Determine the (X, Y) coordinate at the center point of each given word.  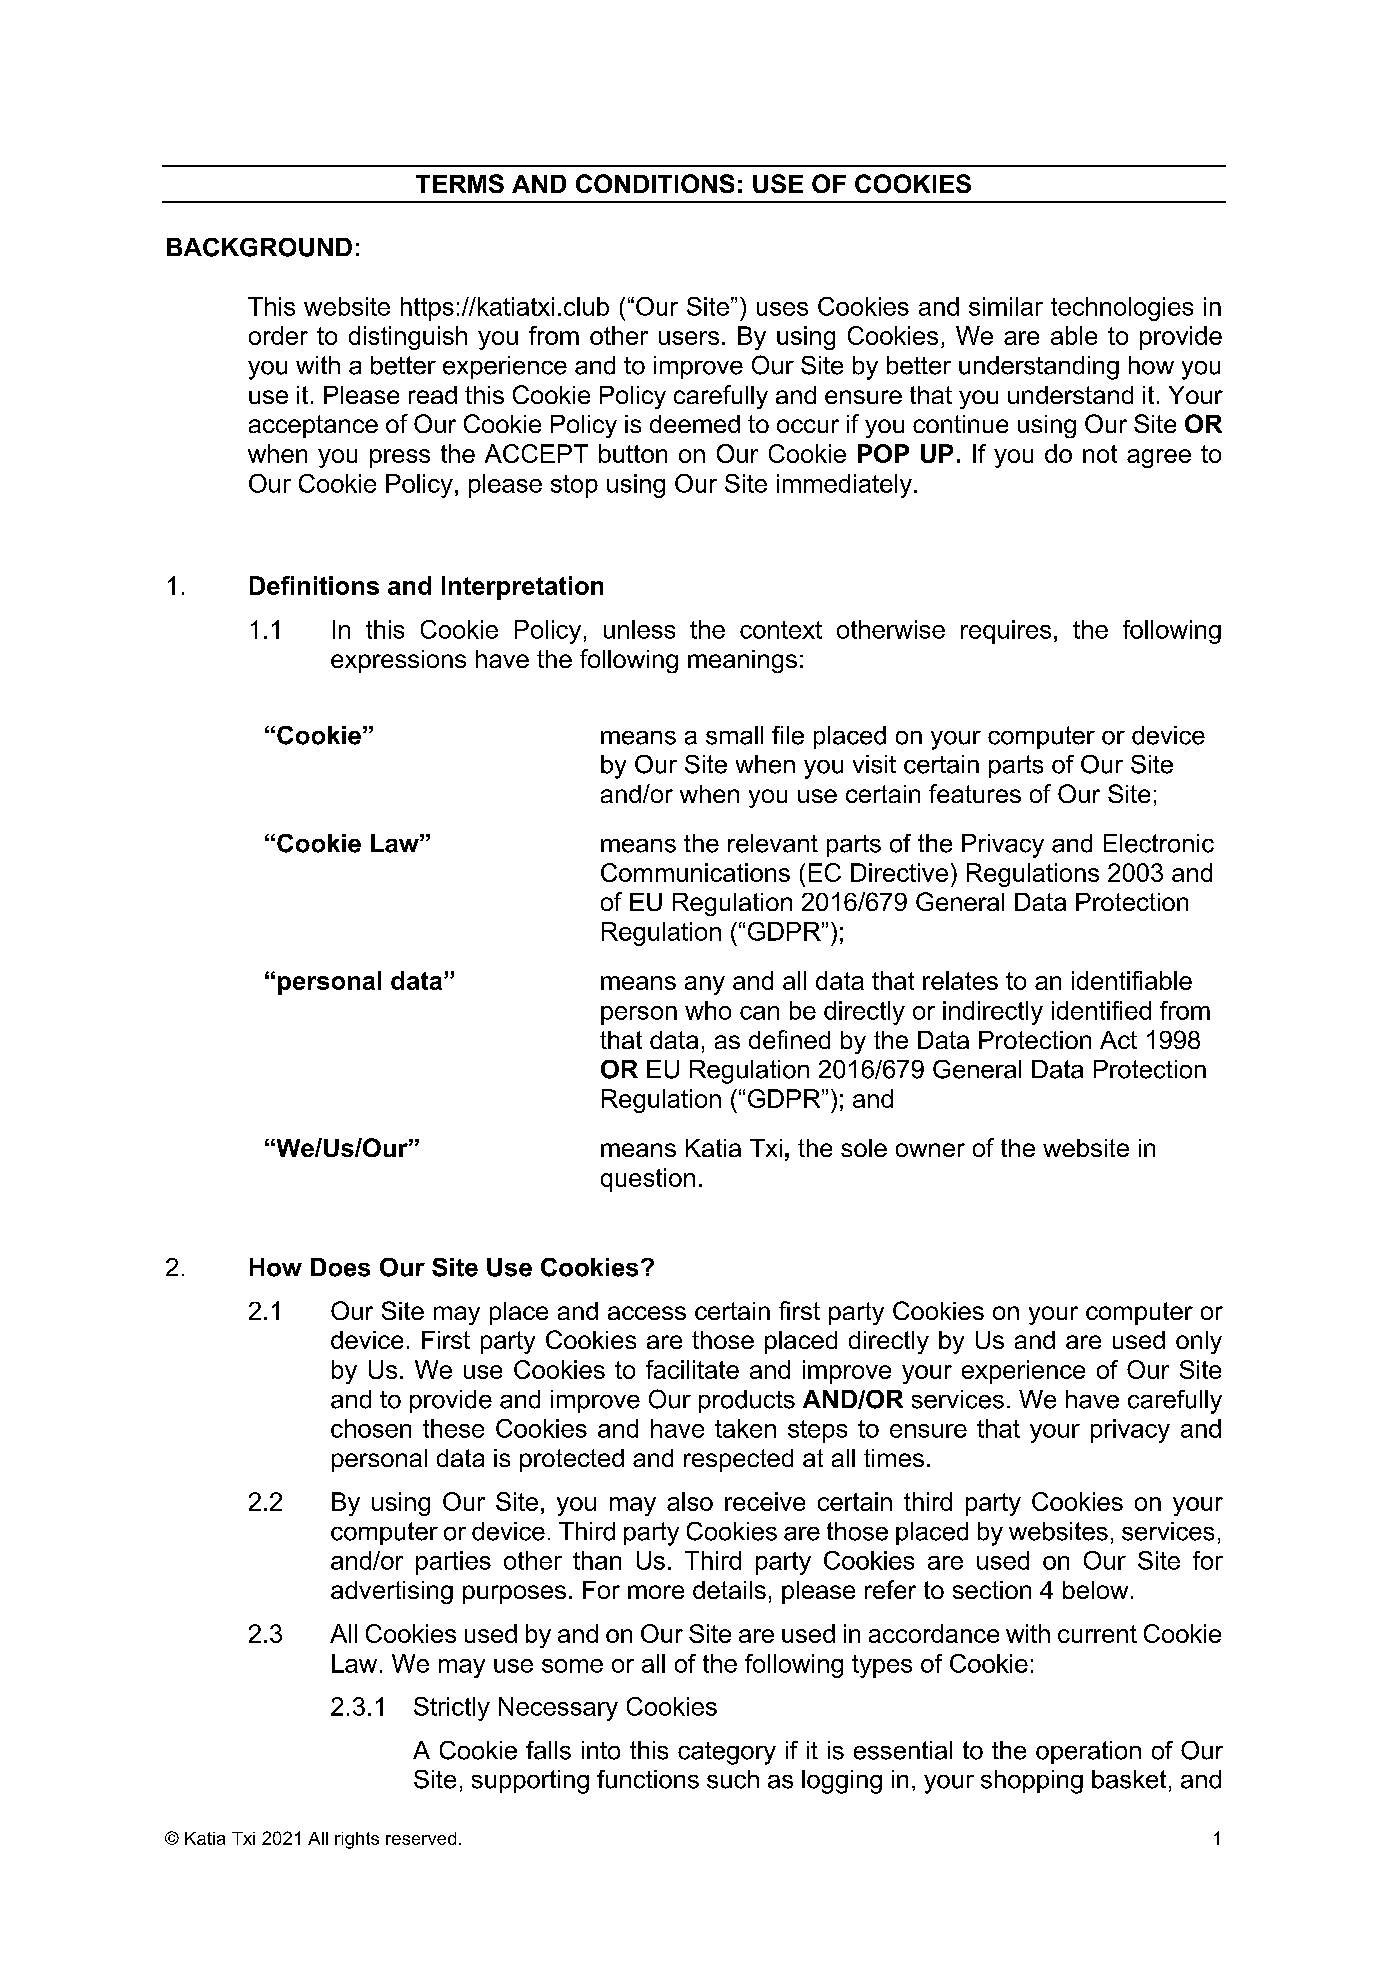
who (708, 1010)
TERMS (460, 183)
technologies (1122, 309)
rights (357, 1840)
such (733, 1779)
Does (340, 1267)
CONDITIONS (655, 183)
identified (1101, 1010)
